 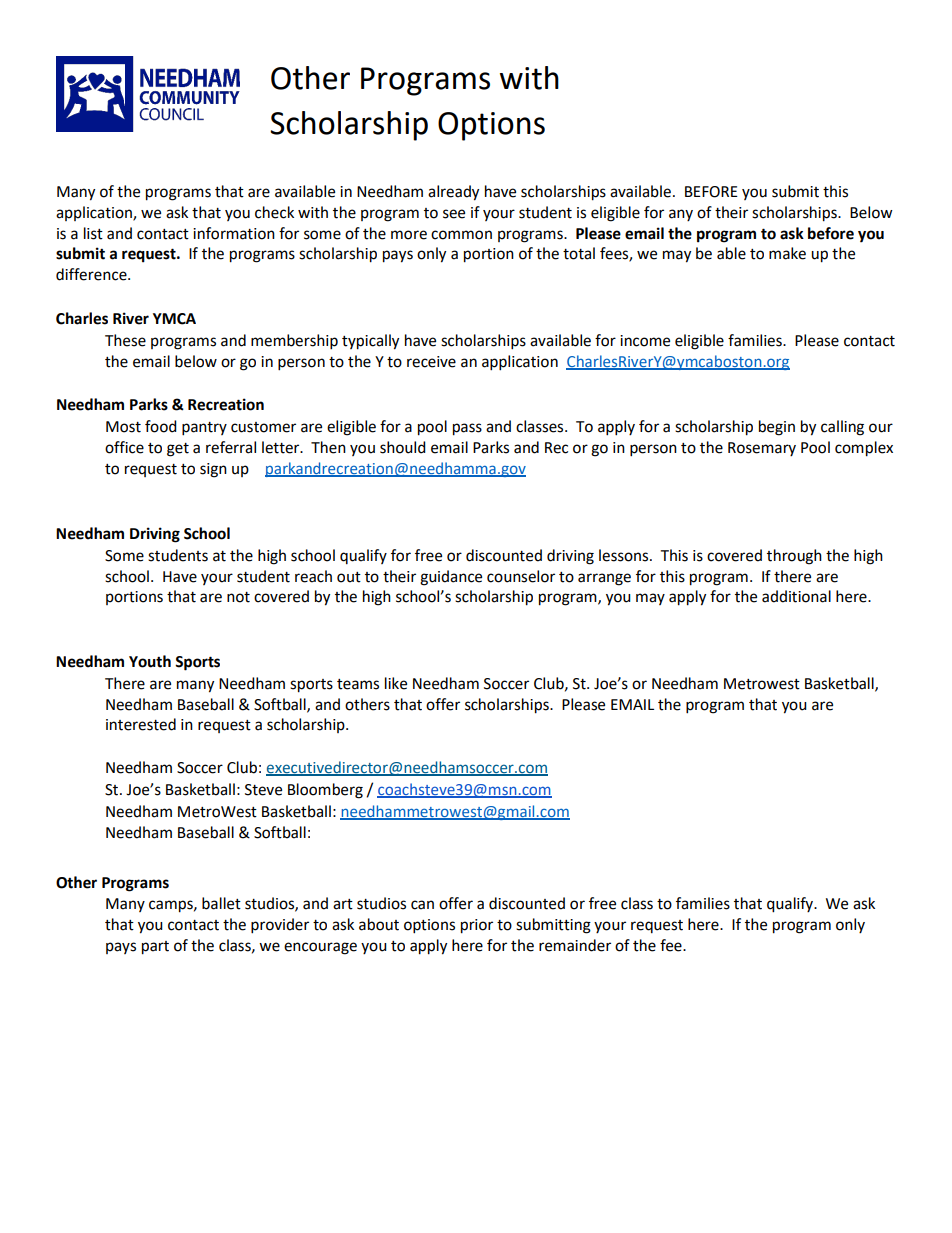 What do you see at coordinates (150, 661) in the screenshot?
I see `Youth` at bounding box center [150, 661].
